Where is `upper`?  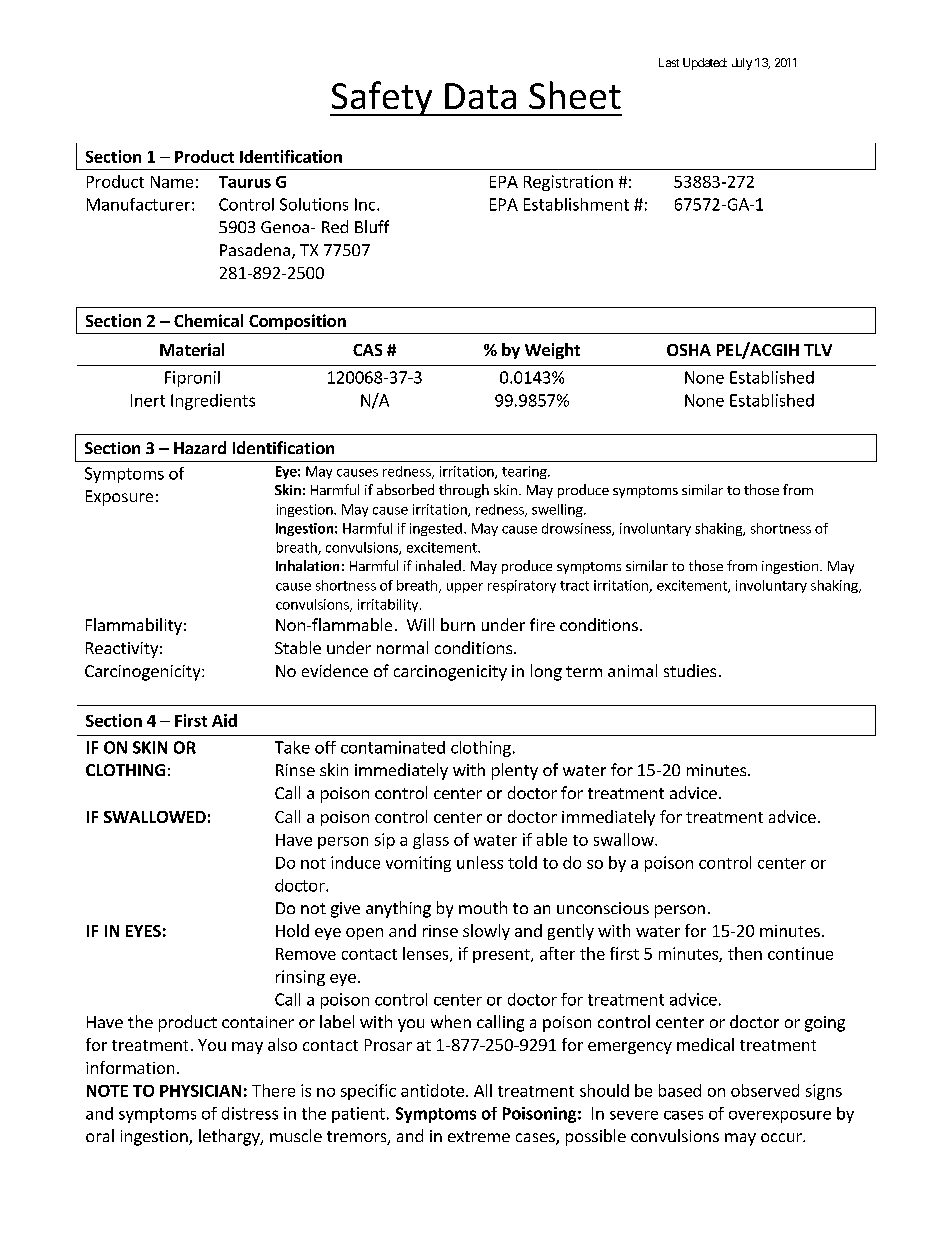
upper is located at coordinates (465, 588).
